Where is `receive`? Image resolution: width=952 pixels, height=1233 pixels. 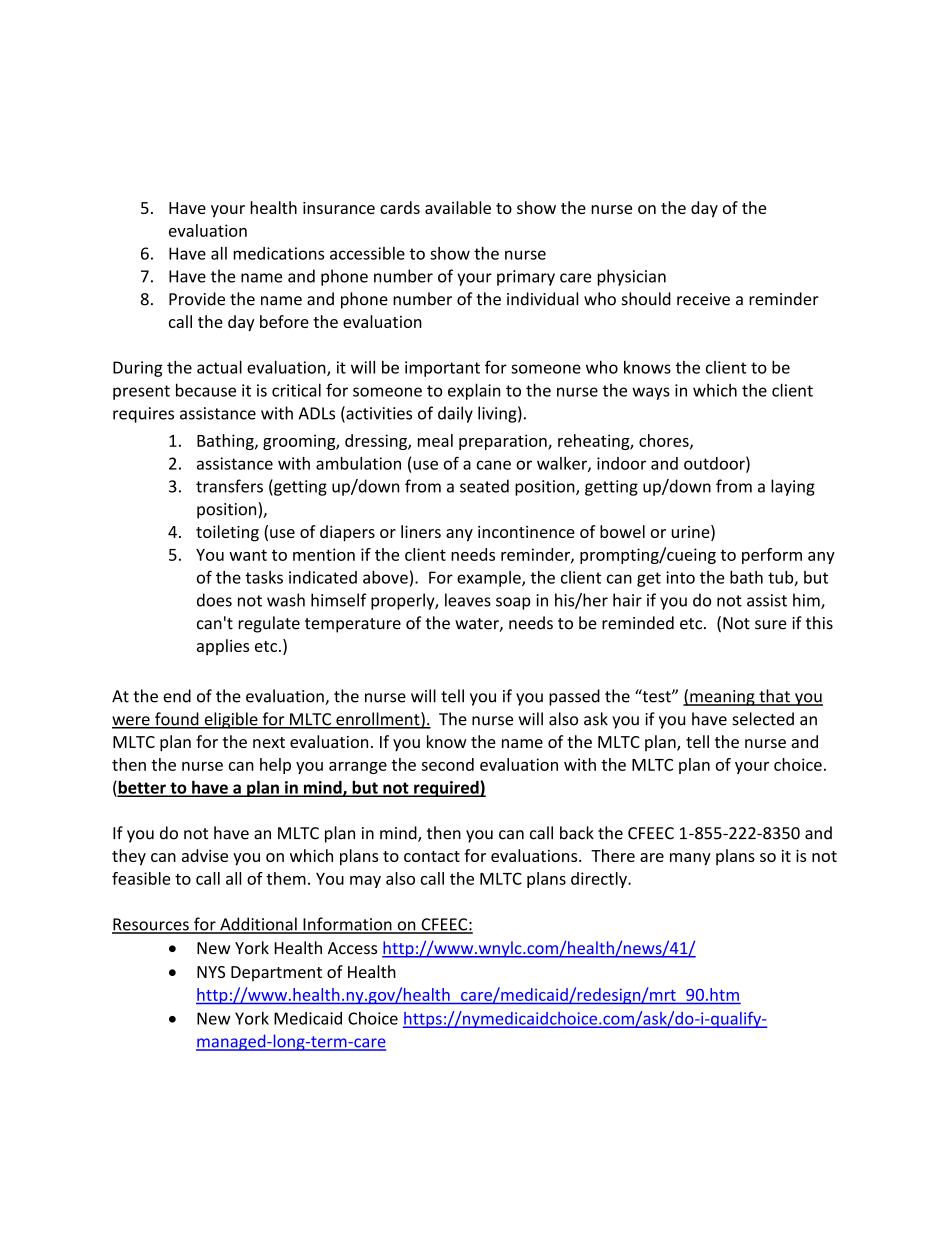 receive is located at coordinates (703, 299).
